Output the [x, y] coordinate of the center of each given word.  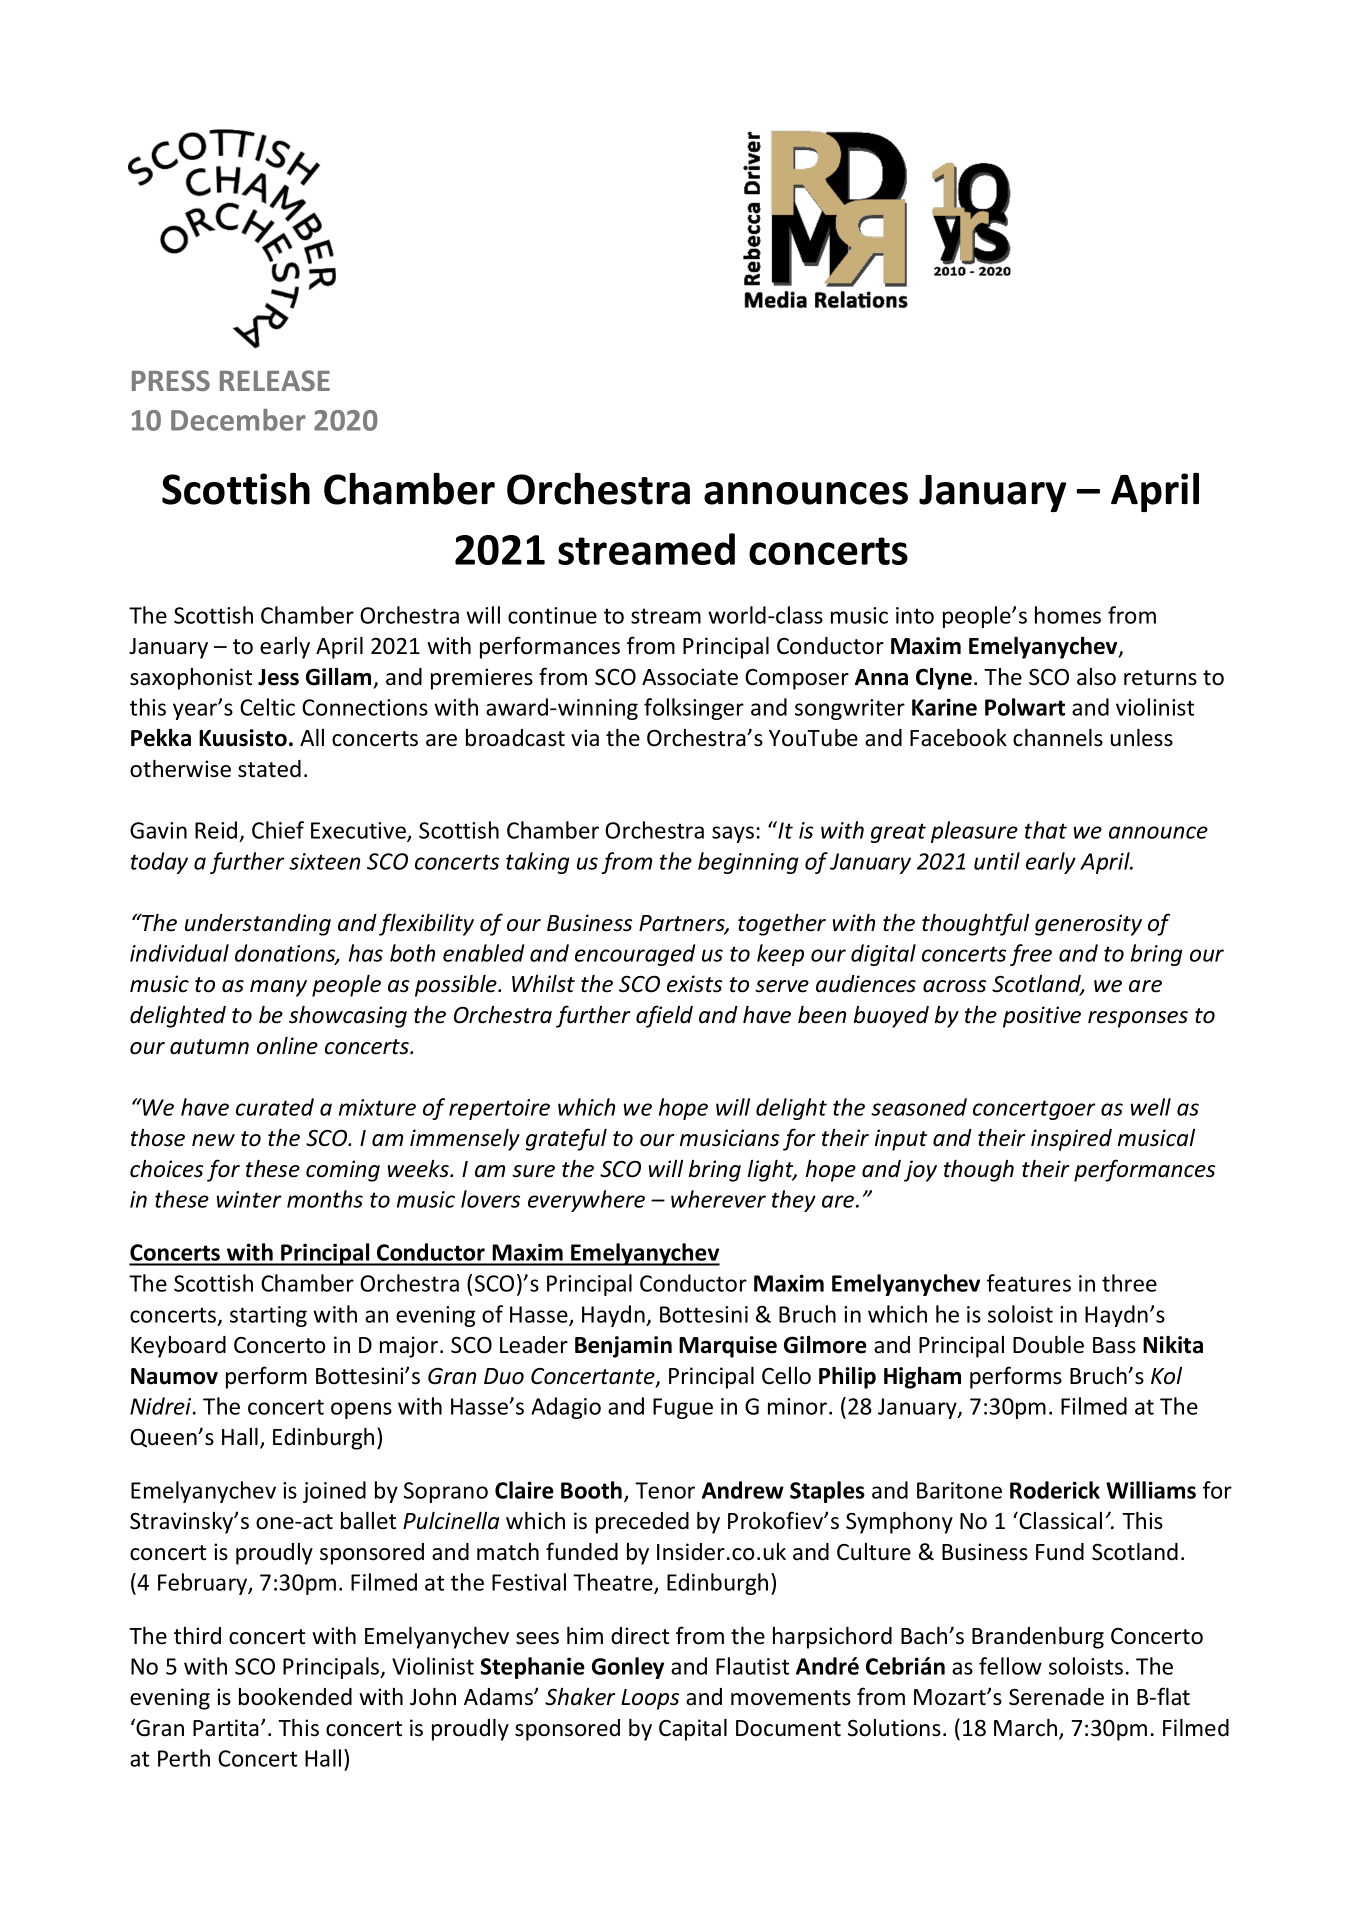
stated [269, 769]
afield [664, 1016]
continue [552, 615]
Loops [650, 1699]
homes [1068, 615]
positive [1042, 1017]
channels [1058, 738]
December [238, 420]
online [287, 1046]
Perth [184, 1758]
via [585, 738]
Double [1048, 1345]
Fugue [683, 1408]
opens [361, 1410]
